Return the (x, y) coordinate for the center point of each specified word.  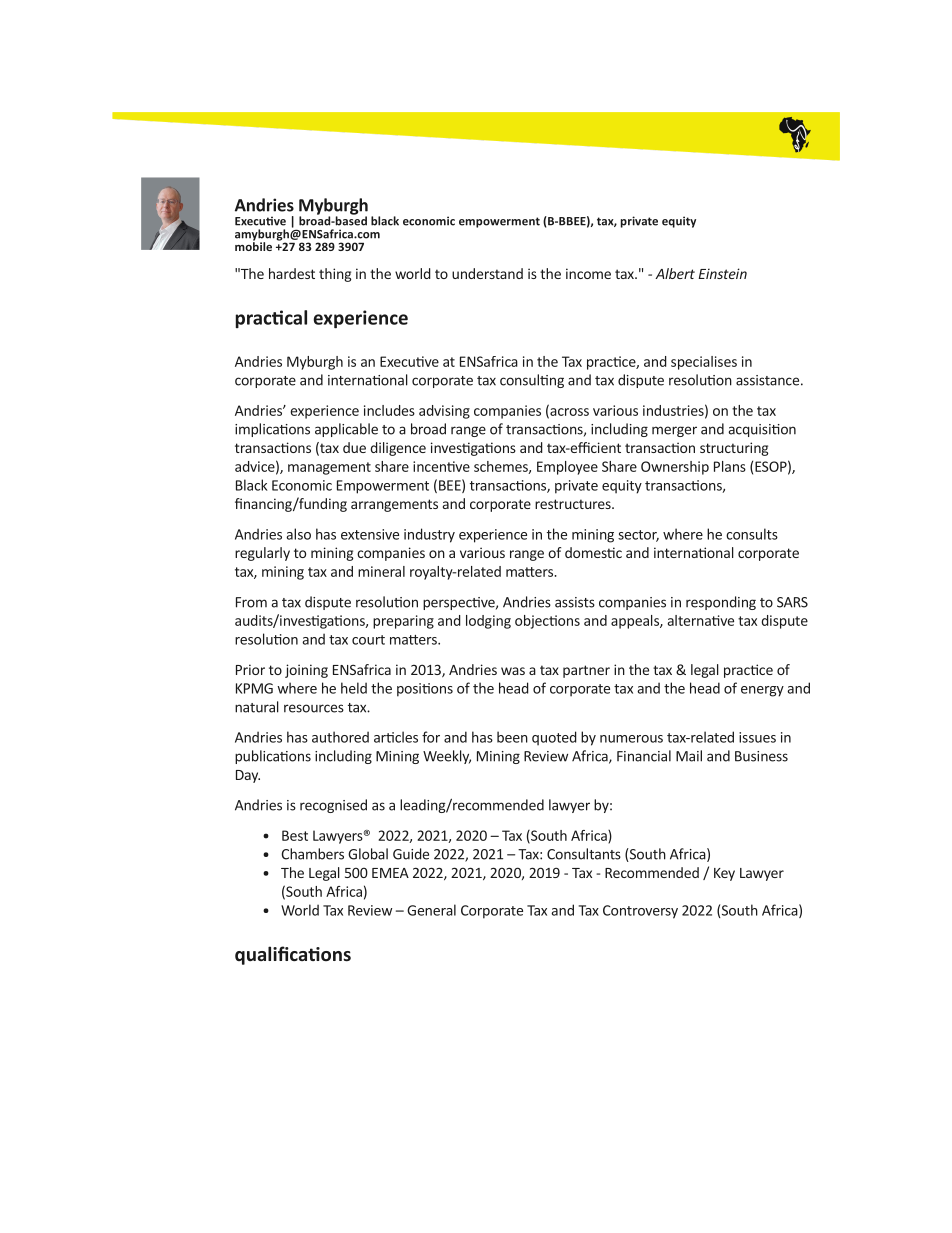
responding (721, 603)
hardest (292, 273)
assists (575, 602)
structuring (734, 449)
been (512, 737)
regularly (262, 554)
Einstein (722, 273)
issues (757, 737)
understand (487, 273)
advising (444, 412)
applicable (346, 430)
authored (340, 737)
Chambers (312, 854)
